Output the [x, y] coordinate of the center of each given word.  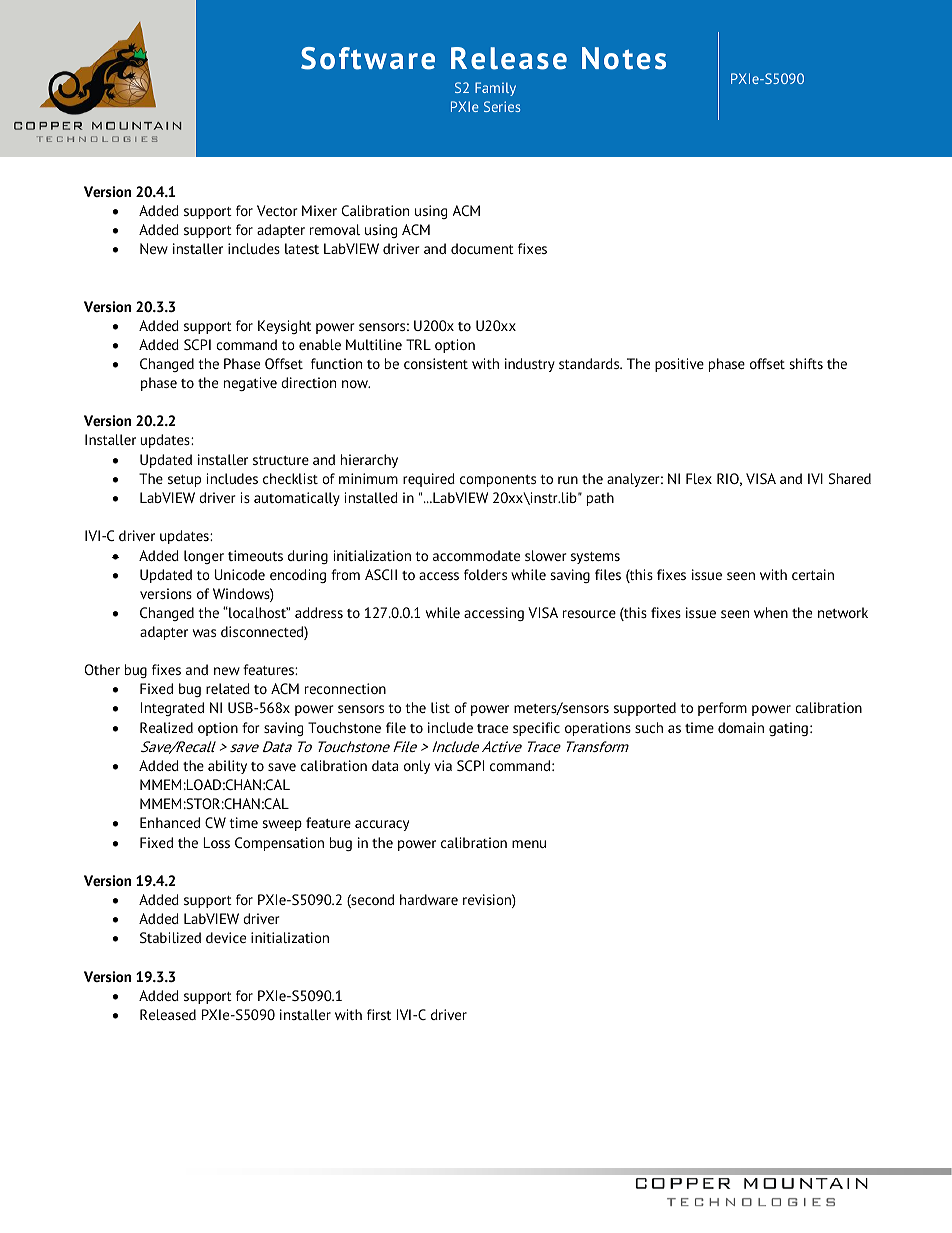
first [379, 1014]
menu [529, 844]
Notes [624, 58]
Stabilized [170, 937]
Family [495, 89]
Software [368, 58]
